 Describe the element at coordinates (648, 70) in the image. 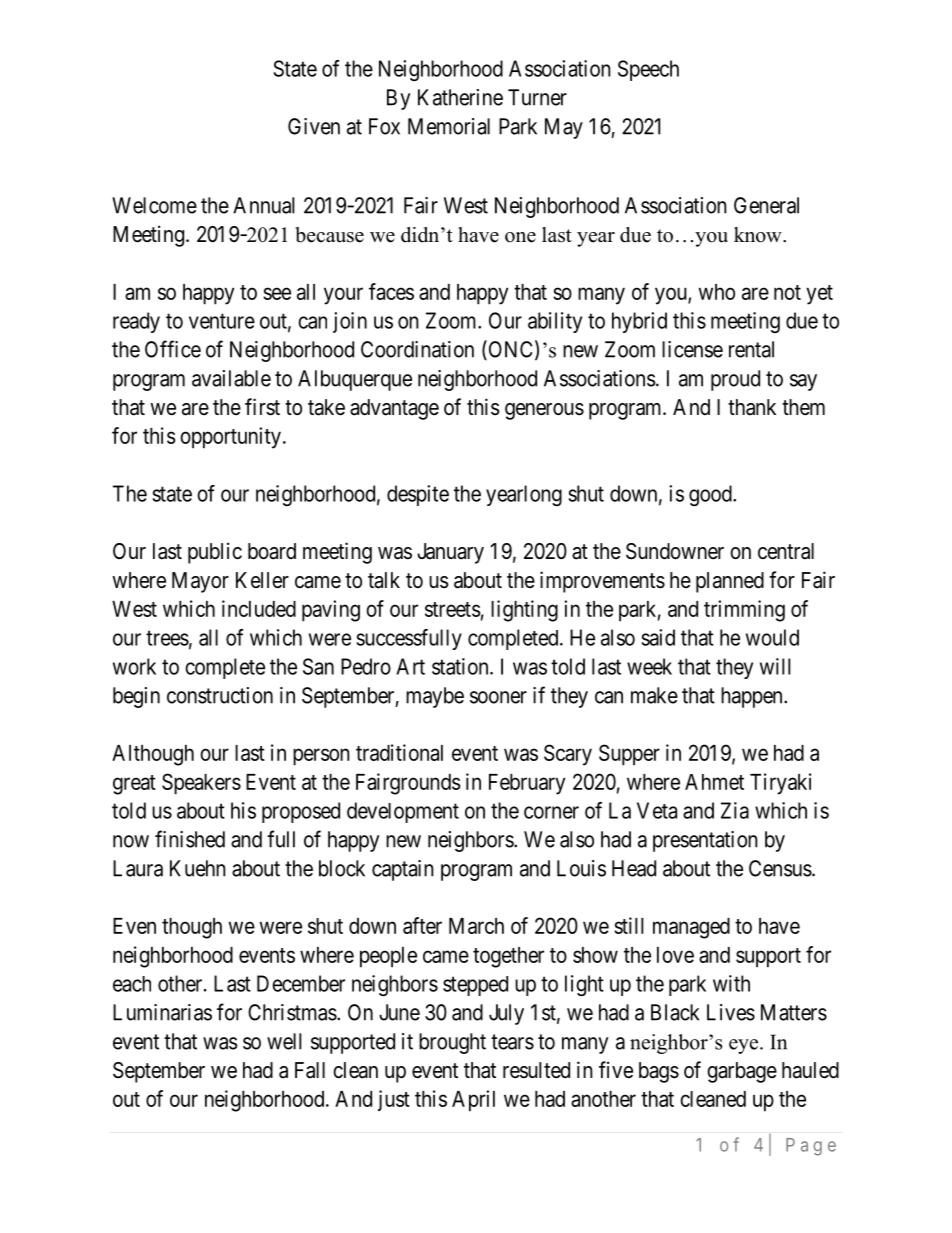

I see `Speech` at that location.
